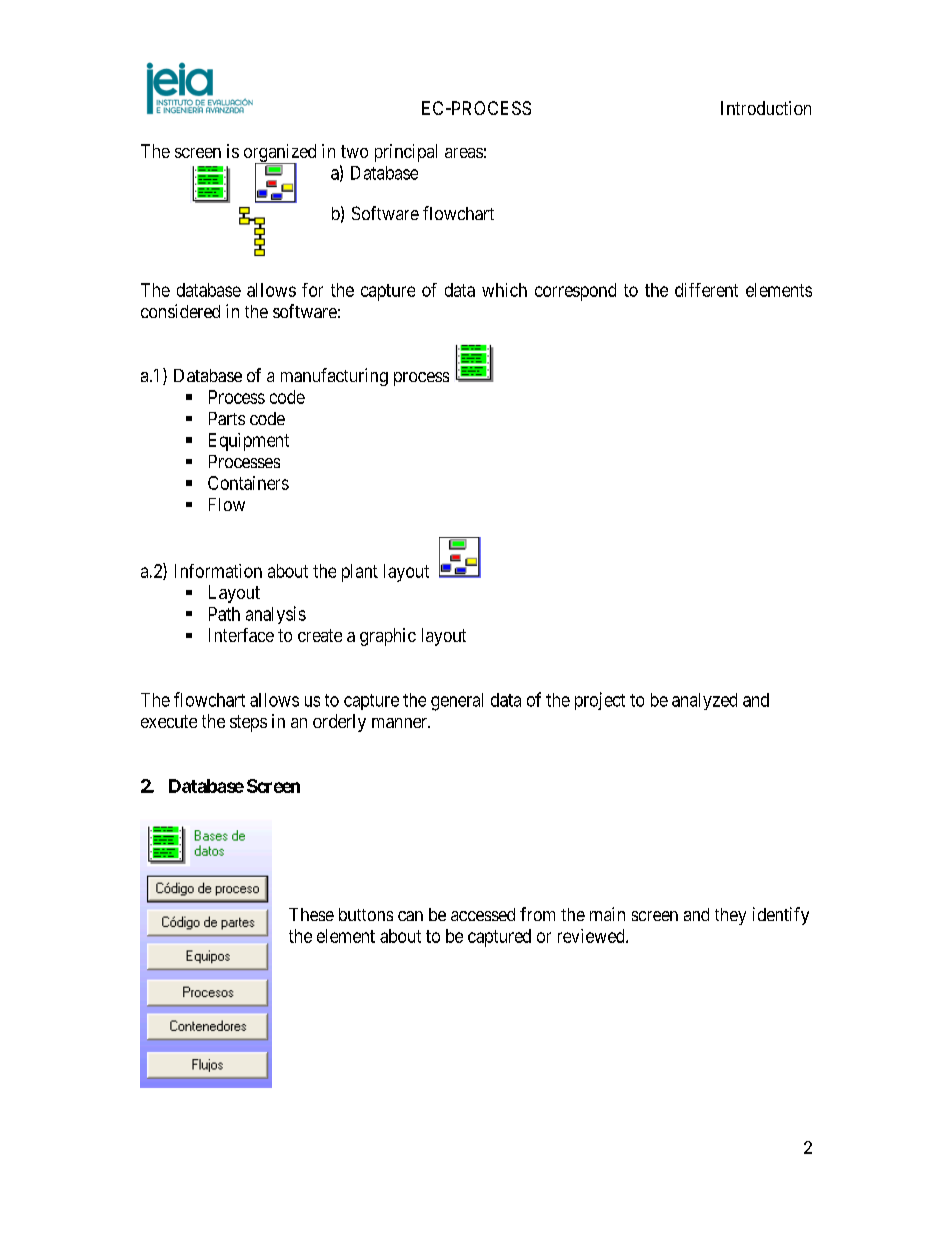 This image has width=952, height=1233. I want to click on general, so click(457, 702).
